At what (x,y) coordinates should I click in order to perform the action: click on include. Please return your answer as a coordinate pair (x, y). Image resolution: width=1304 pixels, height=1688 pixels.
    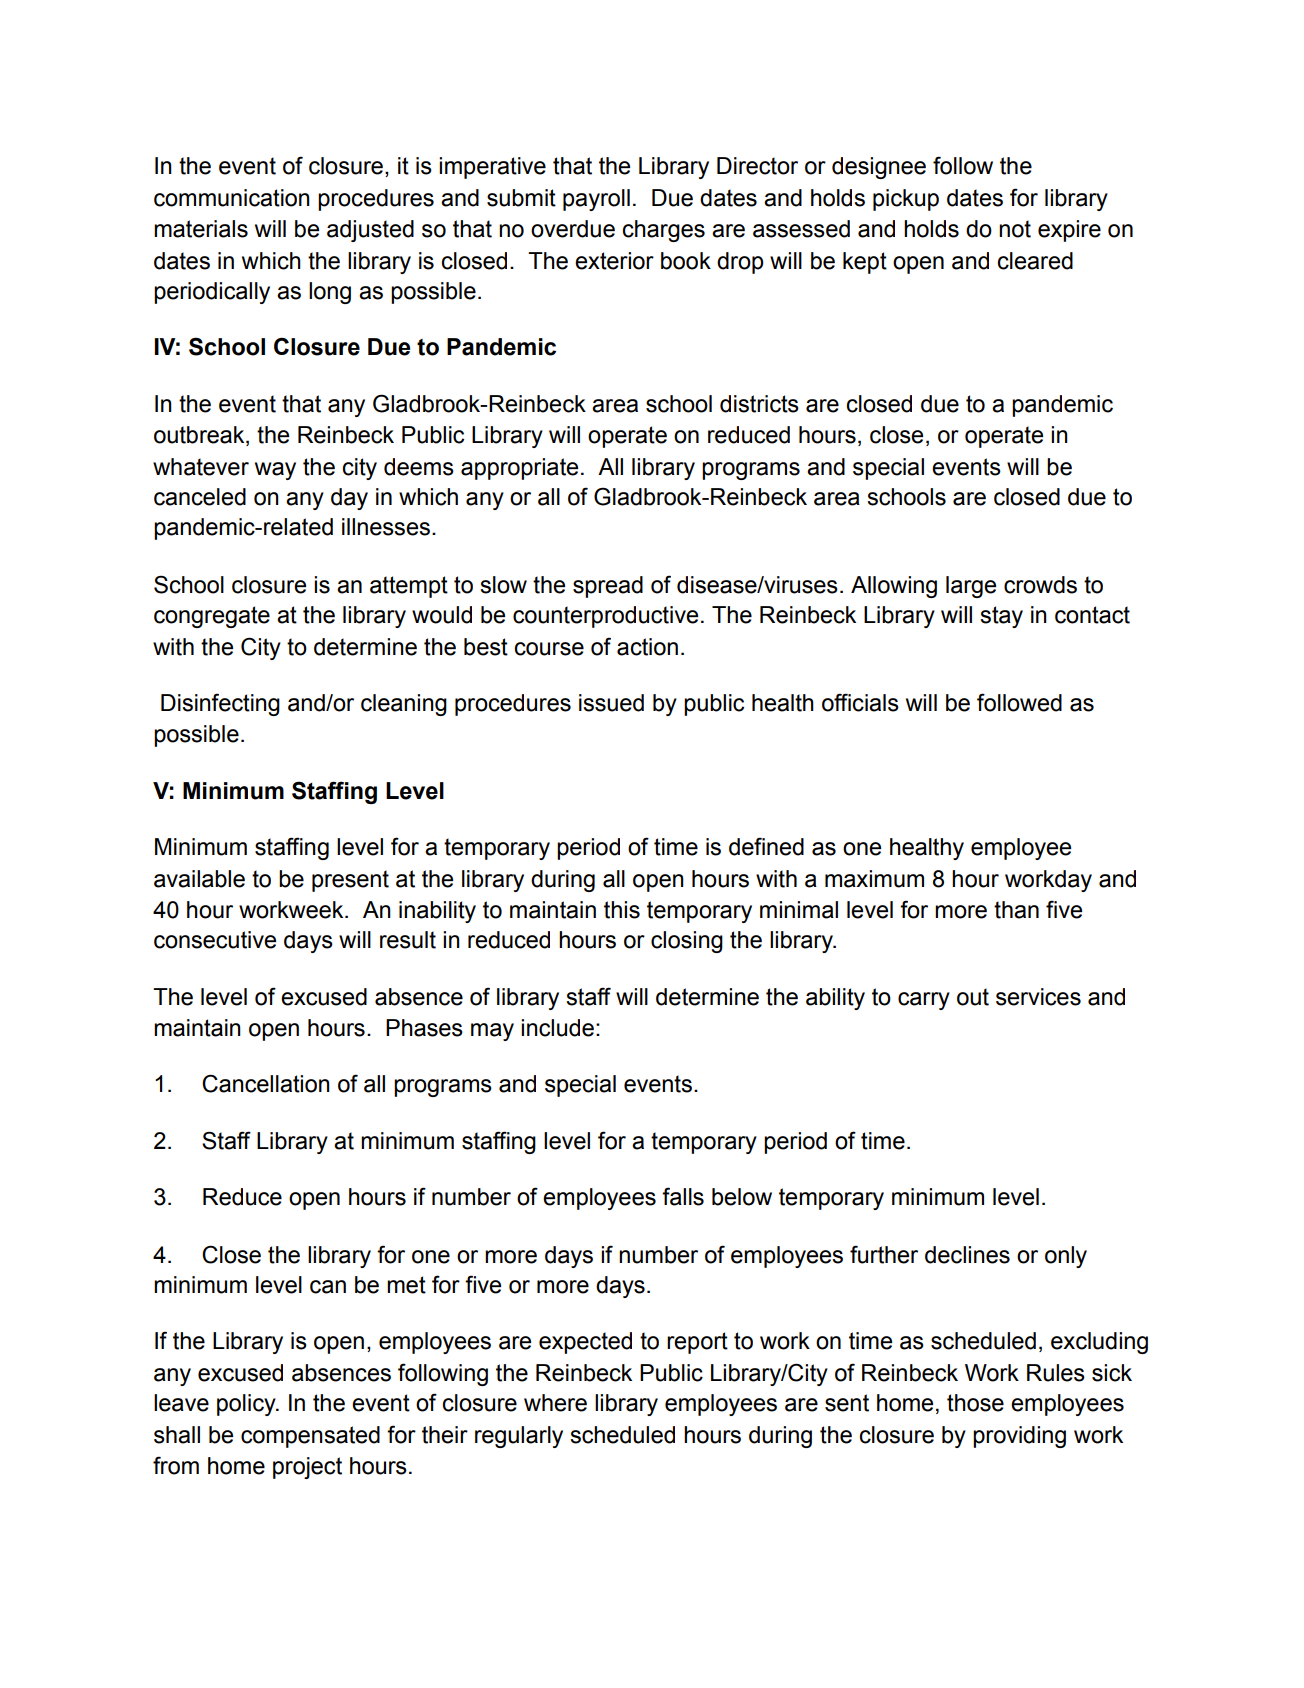
    Looking at the image, I should click on (557, 1028).
